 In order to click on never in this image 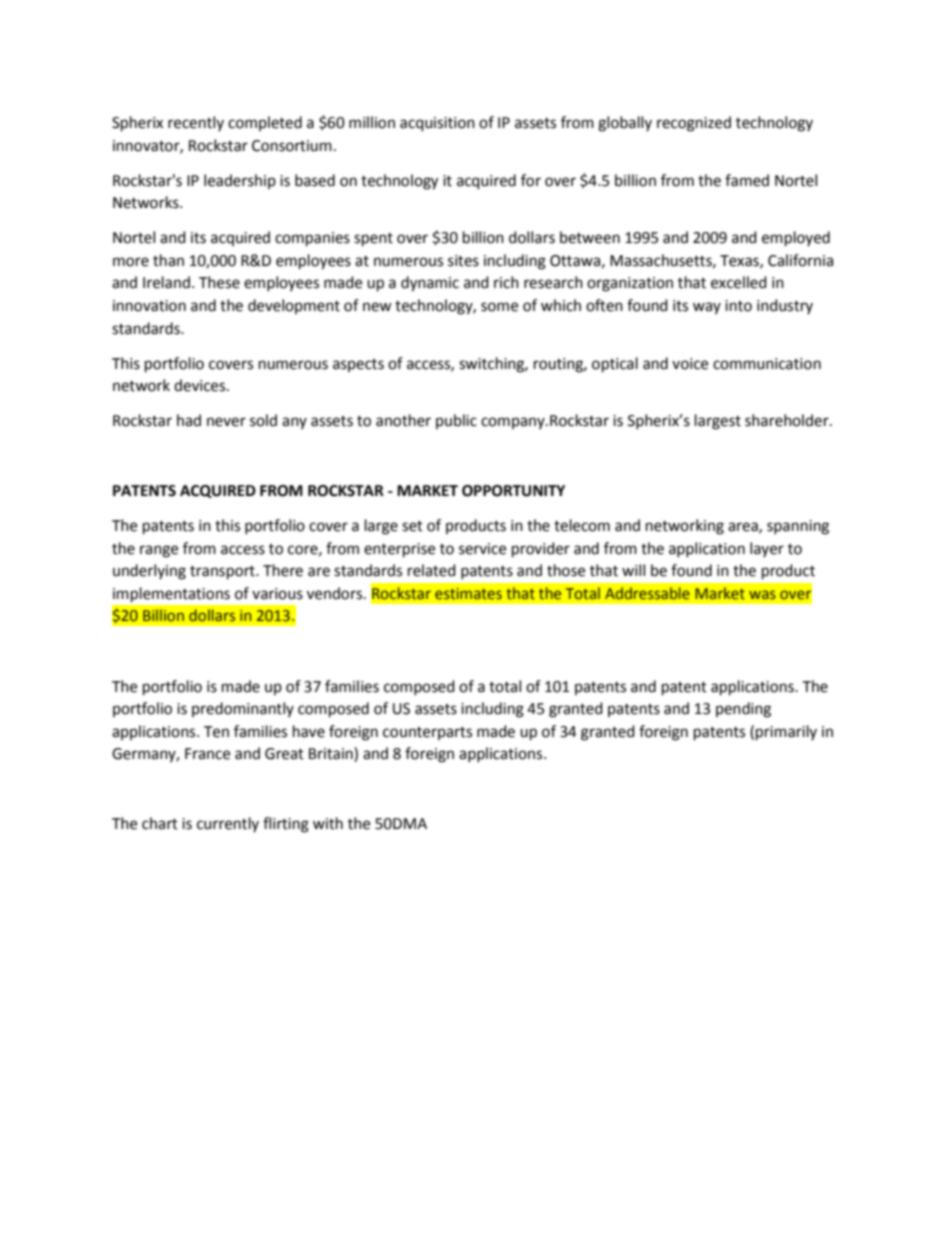, I will do `click(226, 422)`.
